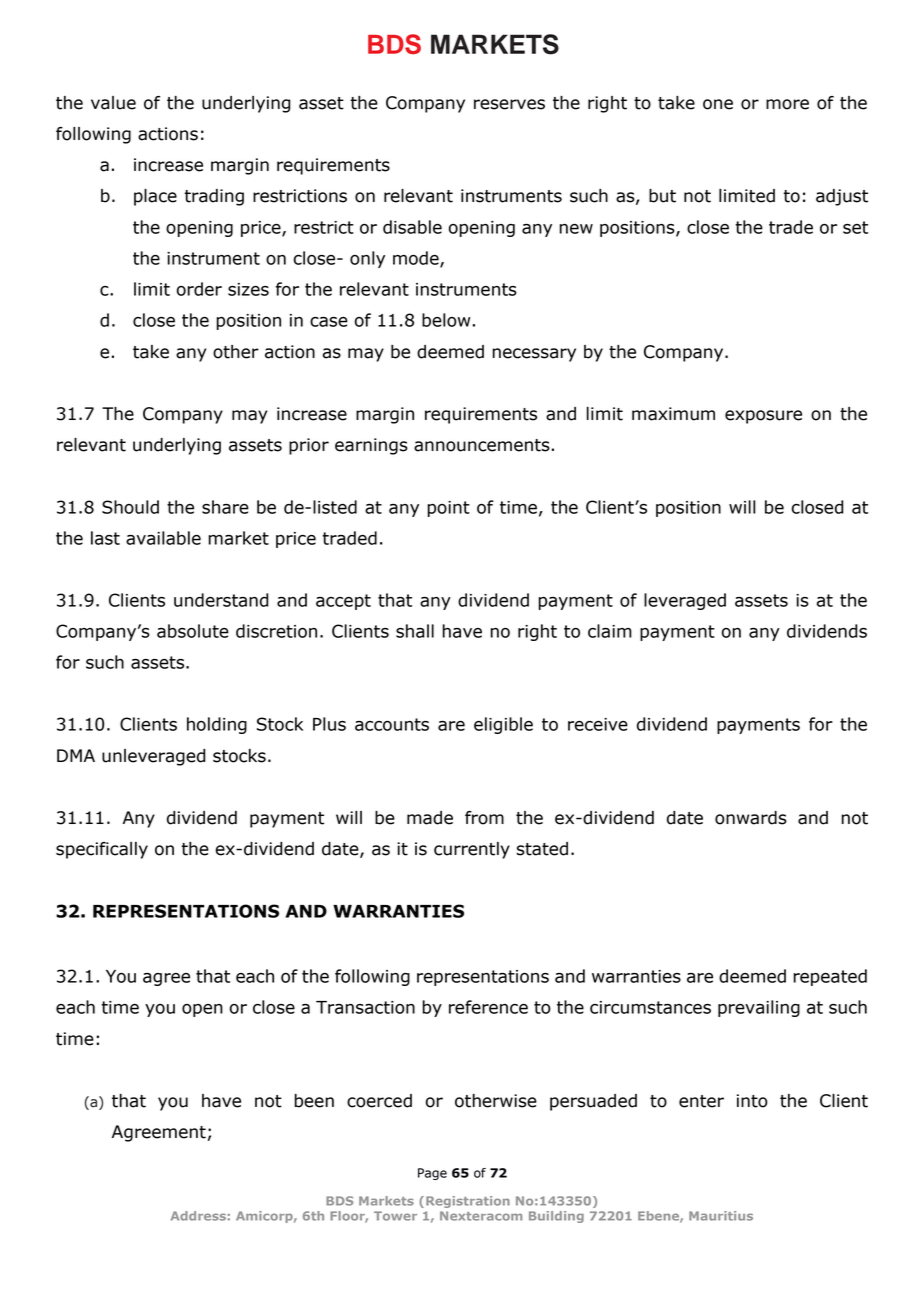 Image resolution: width=924 pixels, height=1305 pixels. I want to click on value, so click(113, 103).
